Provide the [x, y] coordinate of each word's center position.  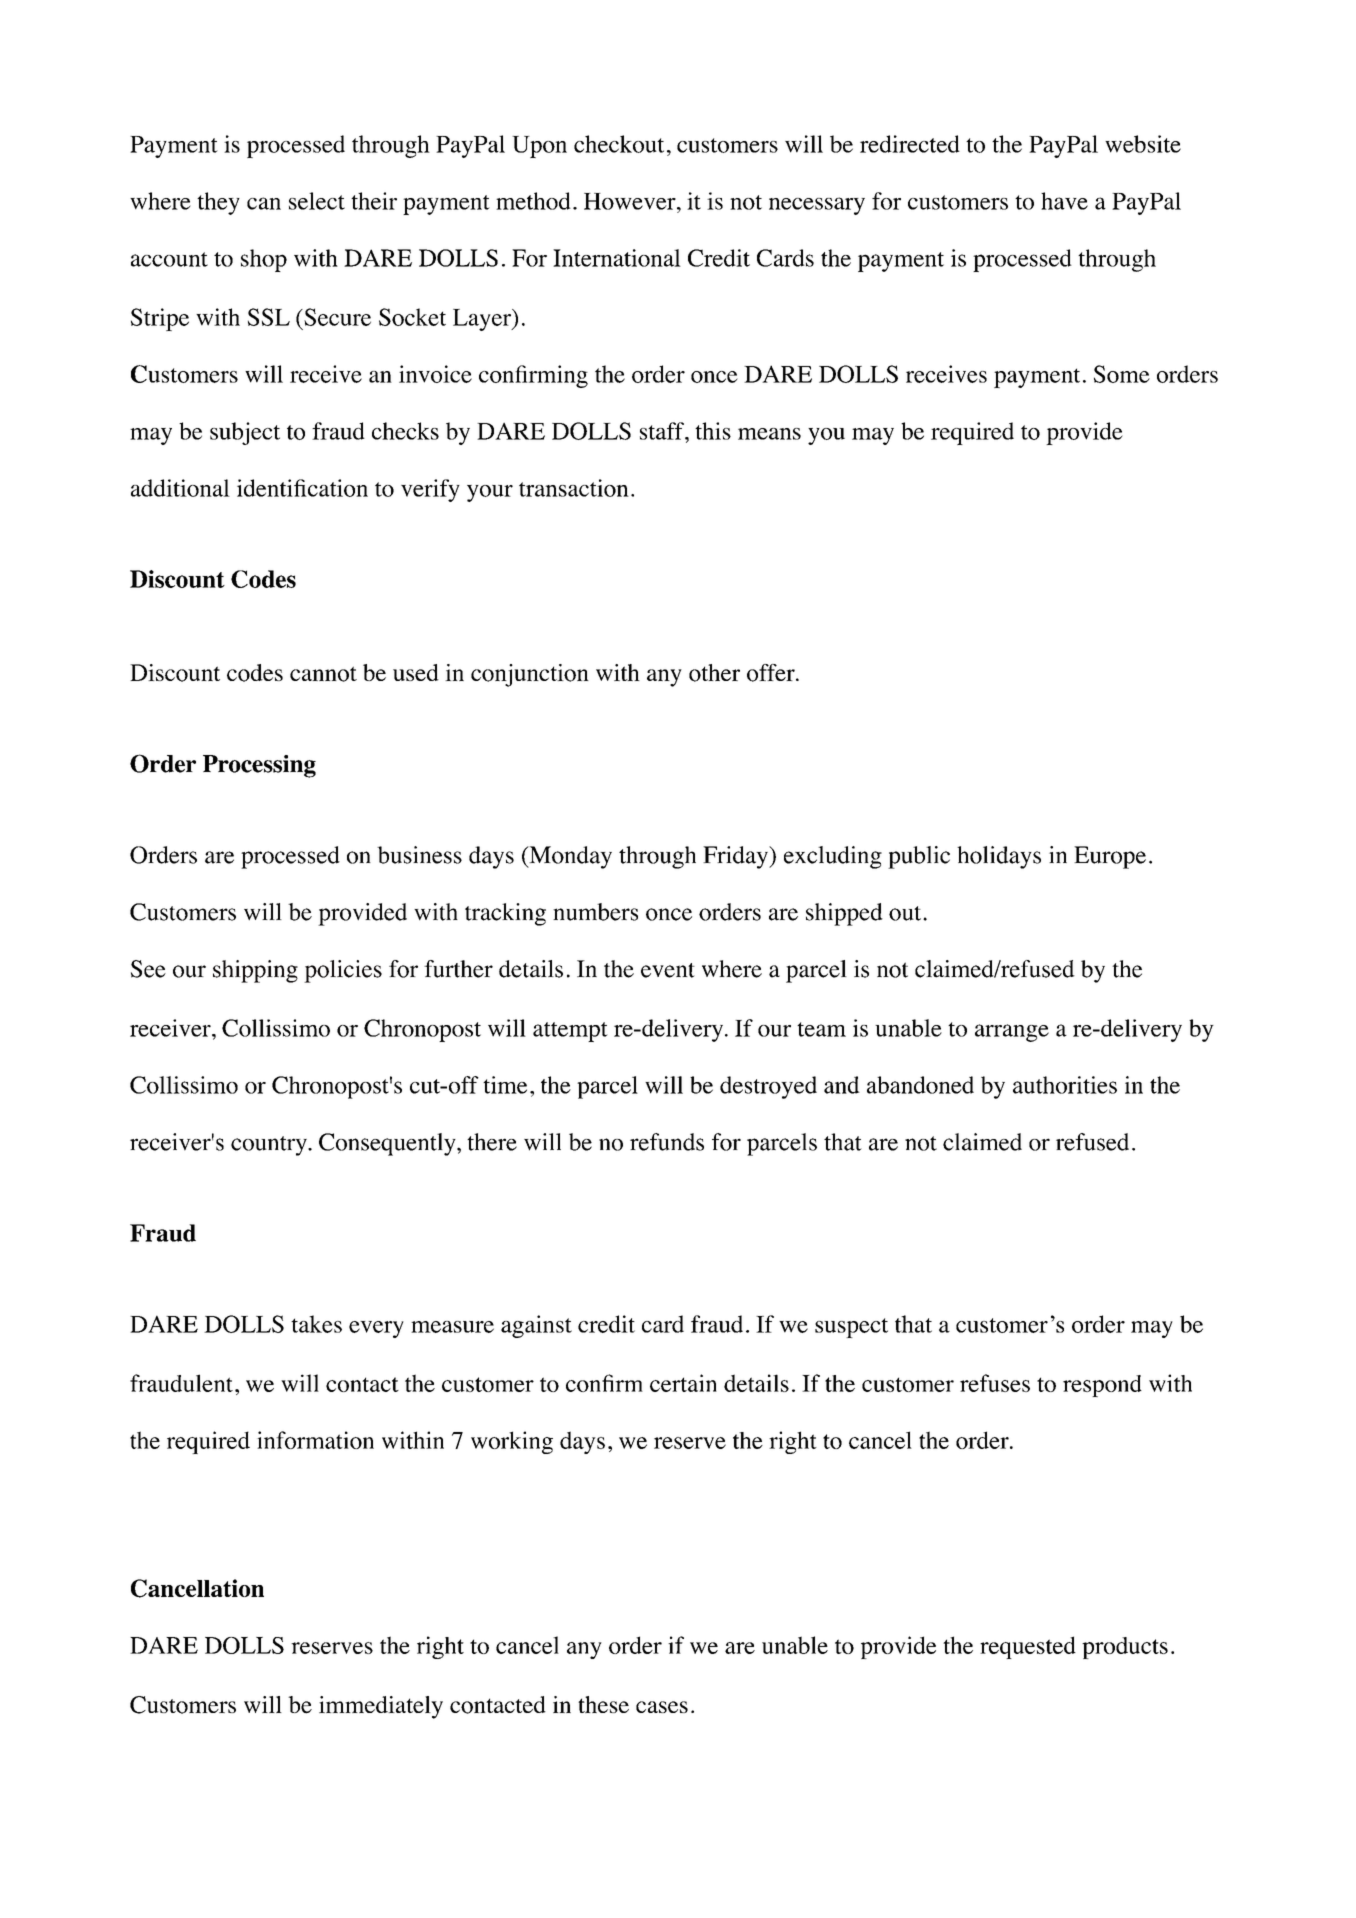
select [317, 201]
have [1064, 201]
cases [662, 1707]
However [631, 201]
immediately [381, 1707]
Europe [1110, 857]
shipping [255, 971]
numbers [595, 912]
